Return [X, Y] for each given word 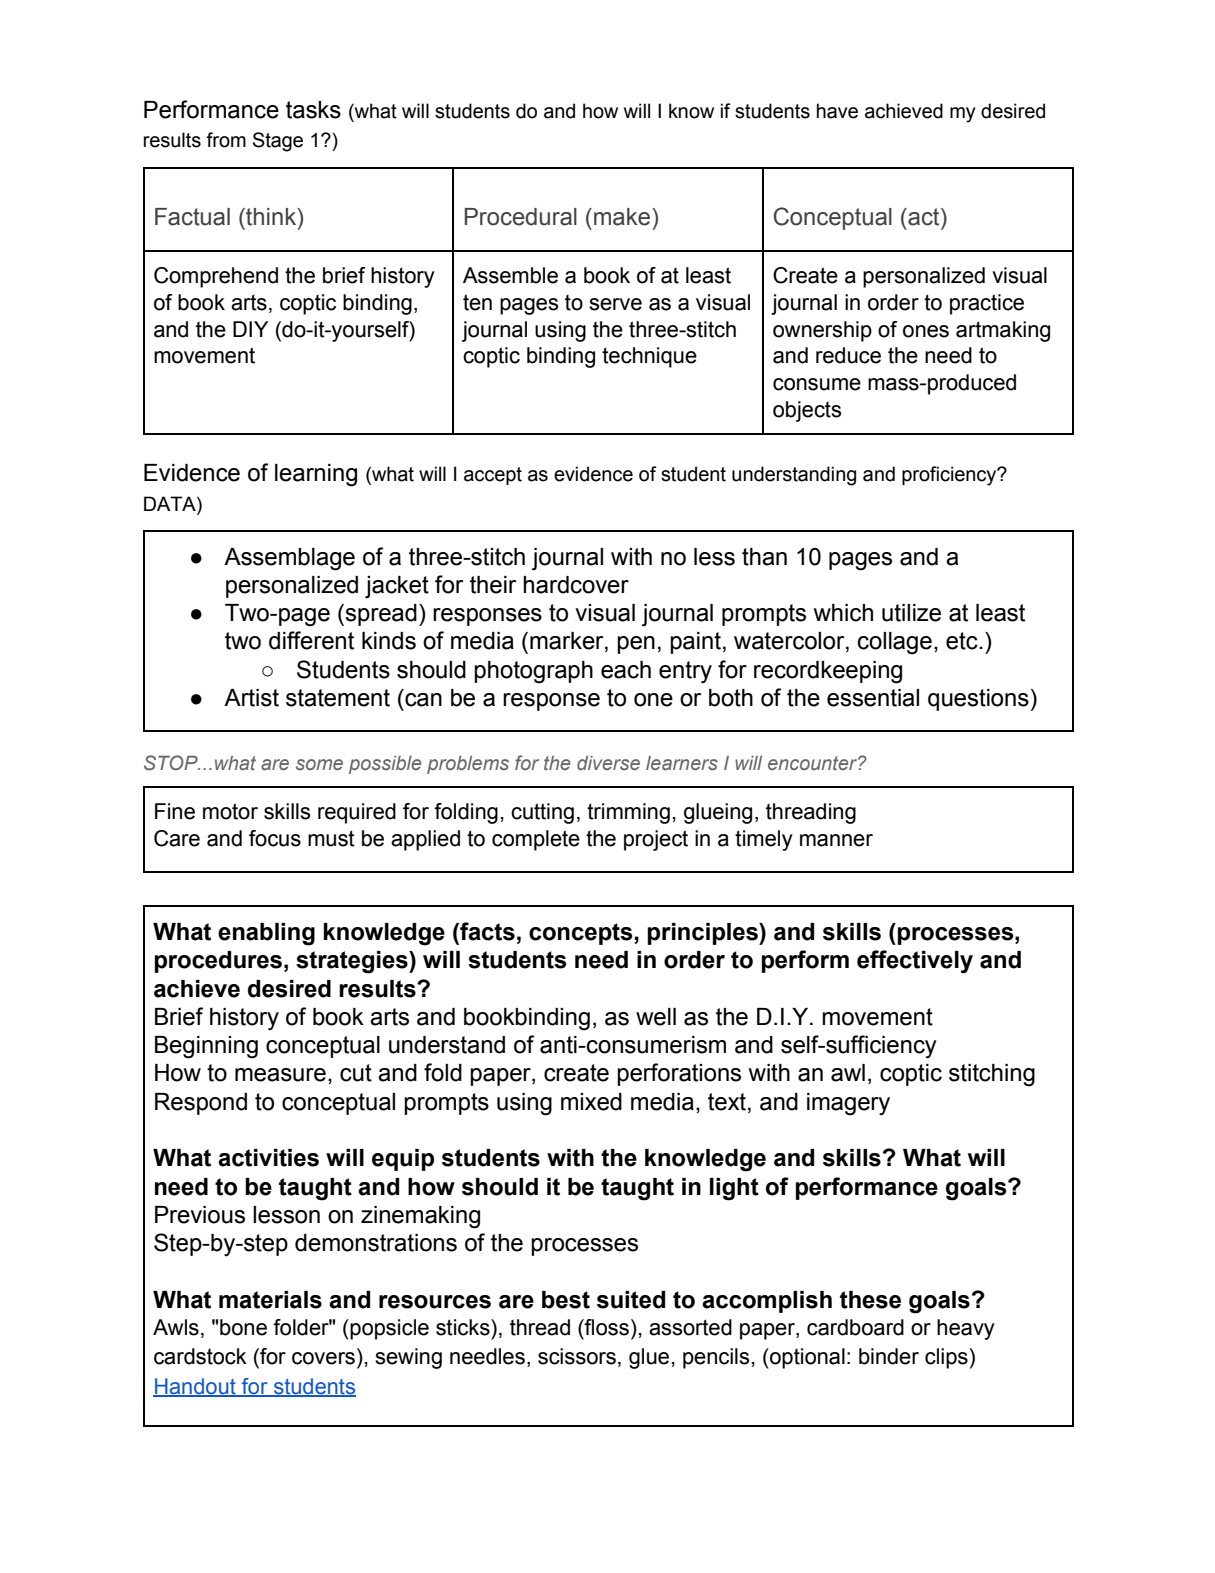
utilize [911, 613]
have [837, 111]
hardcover [576, 585]
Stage [278, 142]
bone [243, 1327]
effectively [915, 962]
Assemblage [289, 559]
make [623, 217]
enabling [266, 934]
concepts [580, 934]
